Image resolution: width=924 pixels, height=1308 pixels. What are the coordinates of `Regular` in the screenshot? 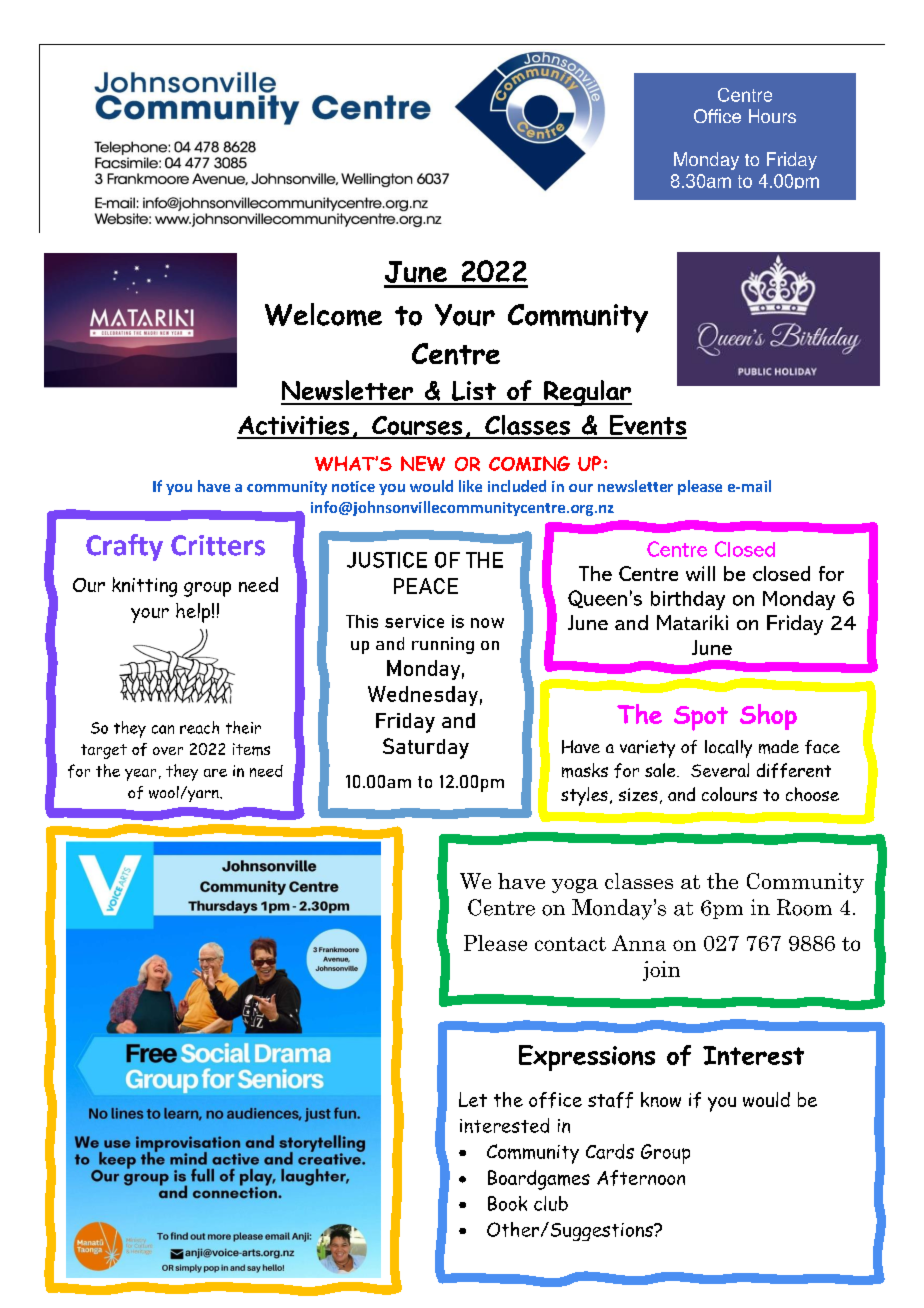 It's located at (587, 393).
